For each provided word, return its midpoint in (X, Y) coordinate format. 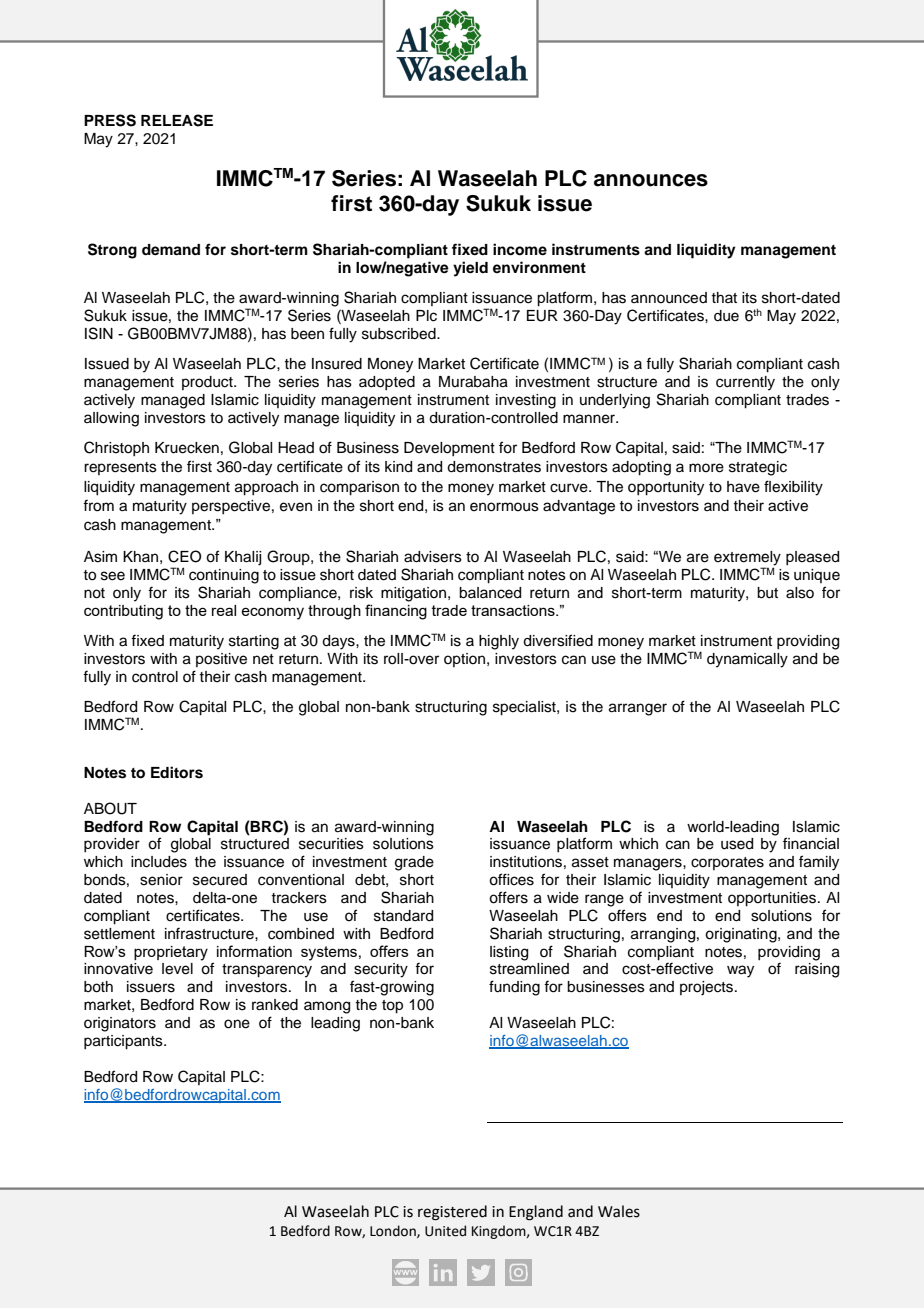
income (520, 249)
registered (452, 1213)
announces (651, 180)
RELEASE (177, 120)
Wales (619, 1211)
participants (124, 1042)
